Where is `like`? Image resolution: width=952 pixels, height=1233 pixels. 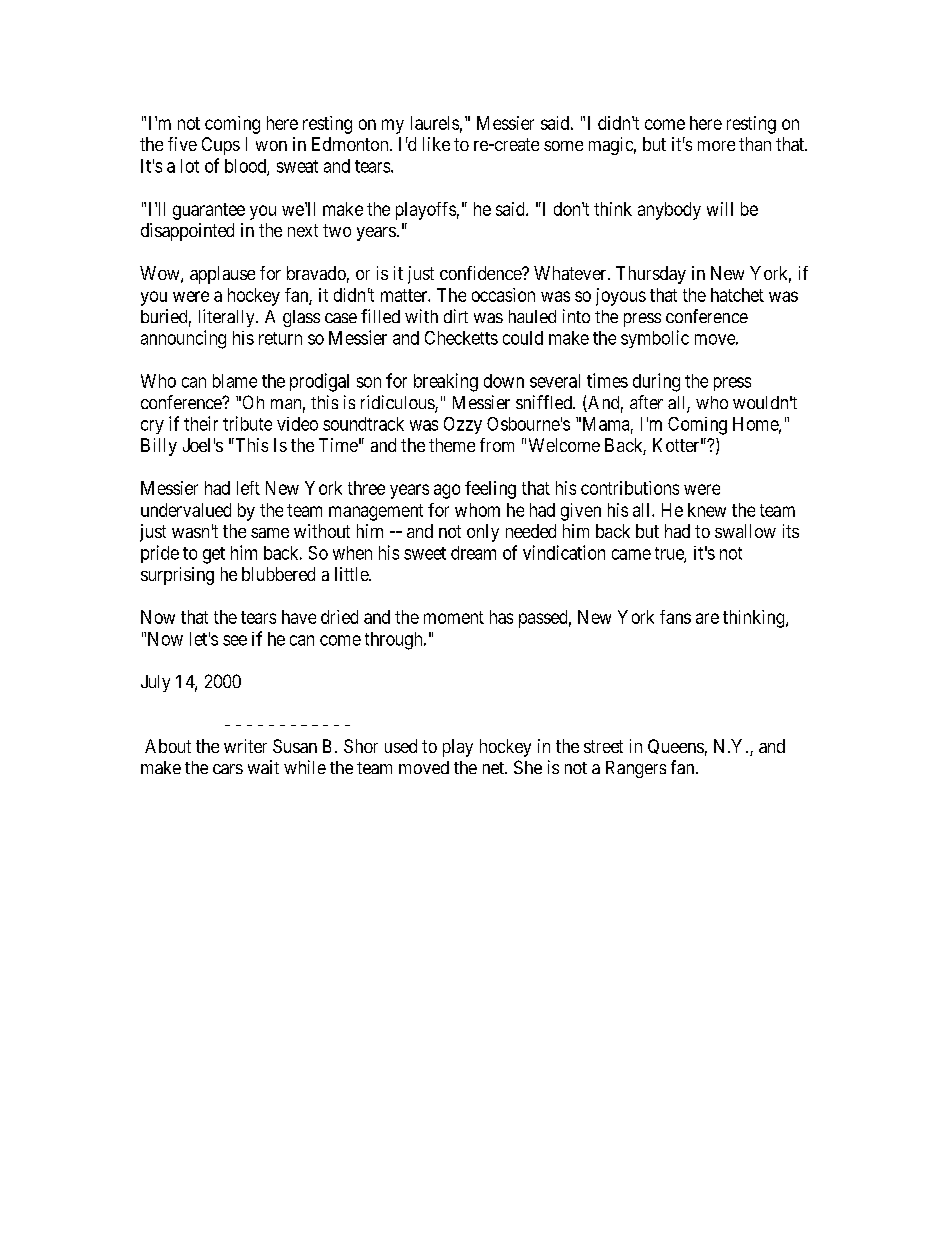
like is located at coordinates (436, 144).
